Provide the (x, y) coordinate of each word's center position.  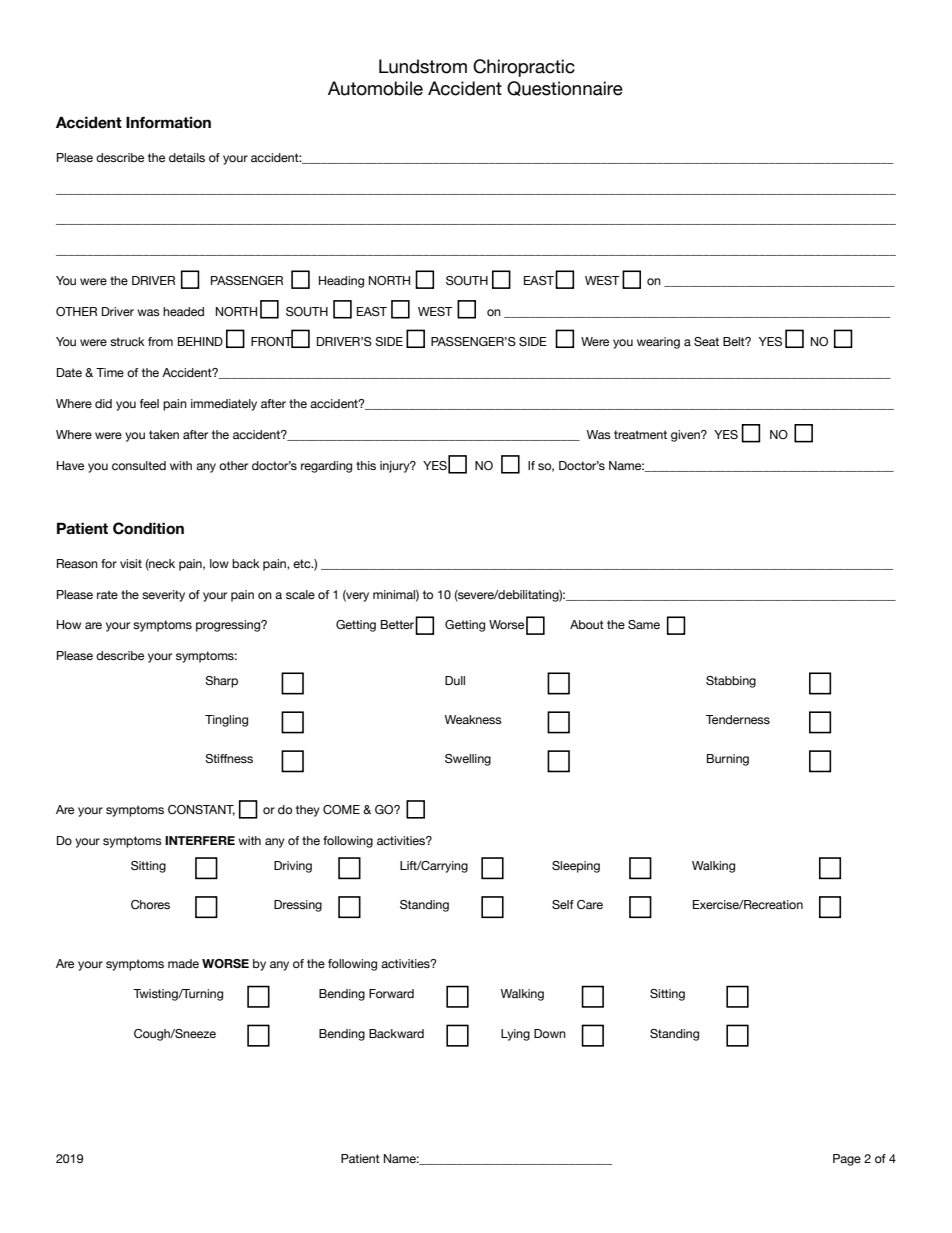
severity (163, 596)
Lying (515, 1035)
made (183, 963)
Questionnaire (565, 88)
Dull (455, 680)
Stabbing (731, 682)
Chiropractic (524, 68)
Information (168, 122)
